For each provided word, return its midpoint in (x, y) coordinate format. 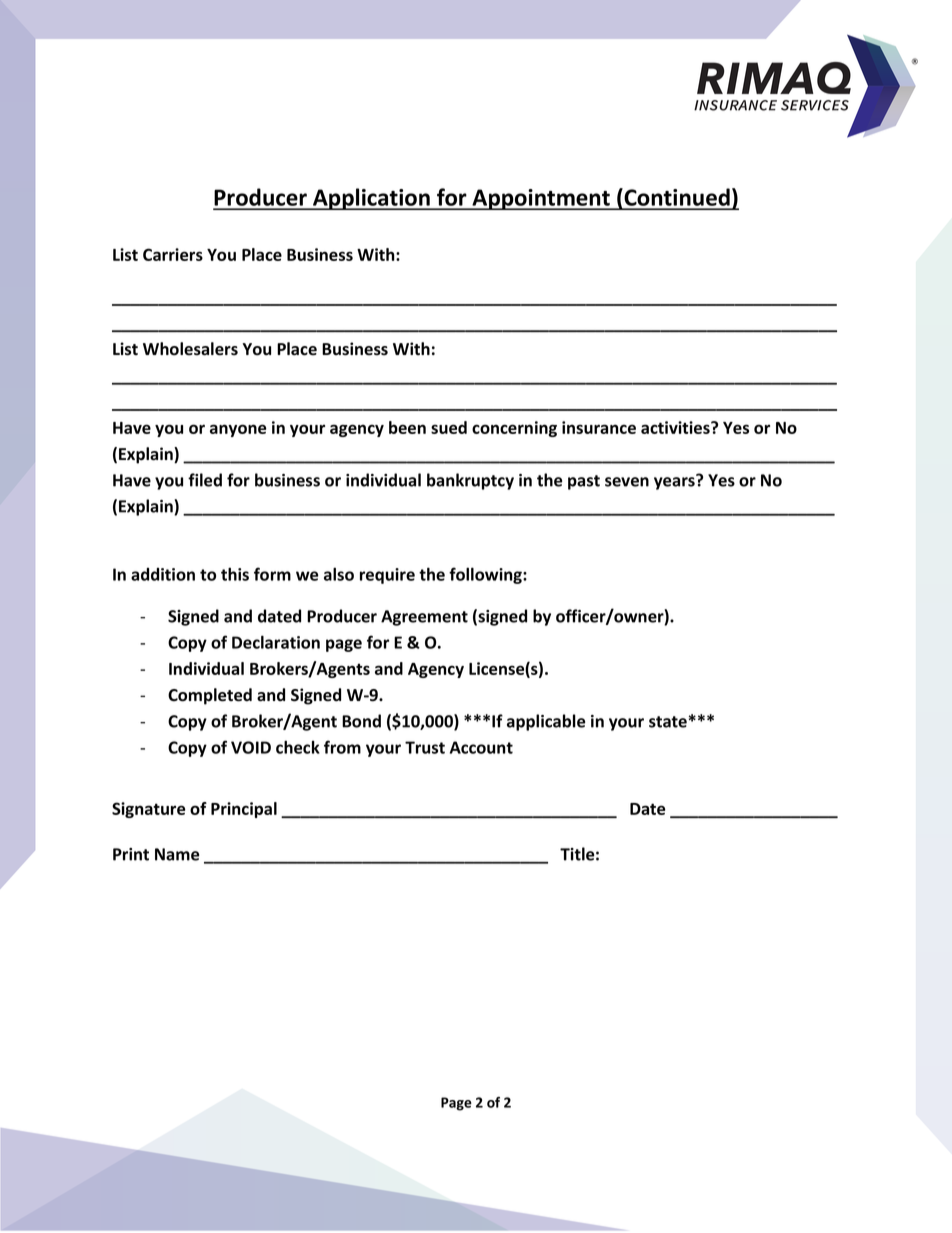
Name (177, 854)
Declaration (276, 642)
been (407, 427)
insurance (599, 427)
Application (371, 199)
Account (481, 747)
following (486, 575)
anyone (238, 430)
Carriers (173, 254)
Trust (425, 747)
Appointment (541, 199)
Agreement (424, 618)
